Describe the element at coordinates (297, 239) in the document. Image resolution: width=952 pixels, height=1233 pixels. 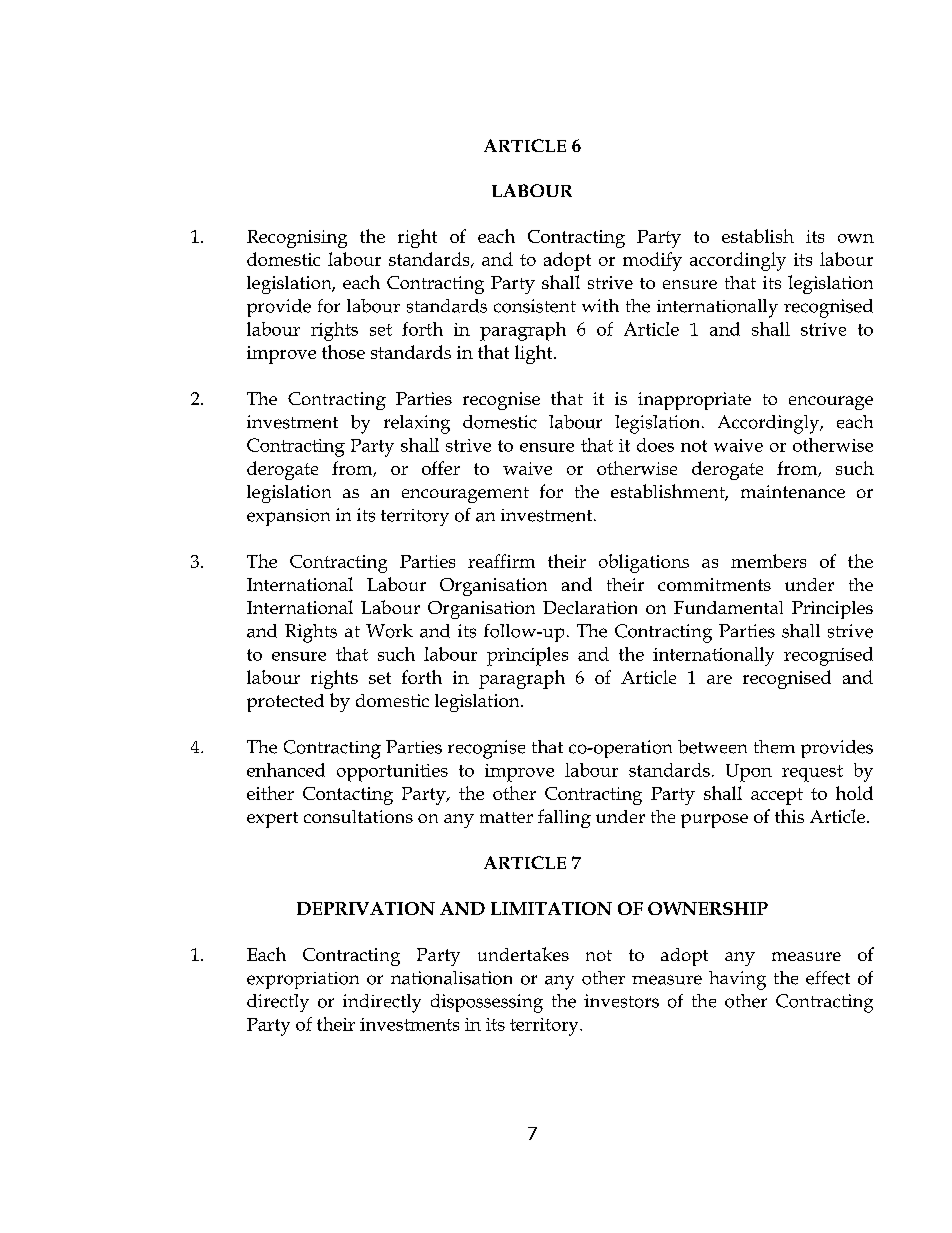
I see `Recognising` at that location.
